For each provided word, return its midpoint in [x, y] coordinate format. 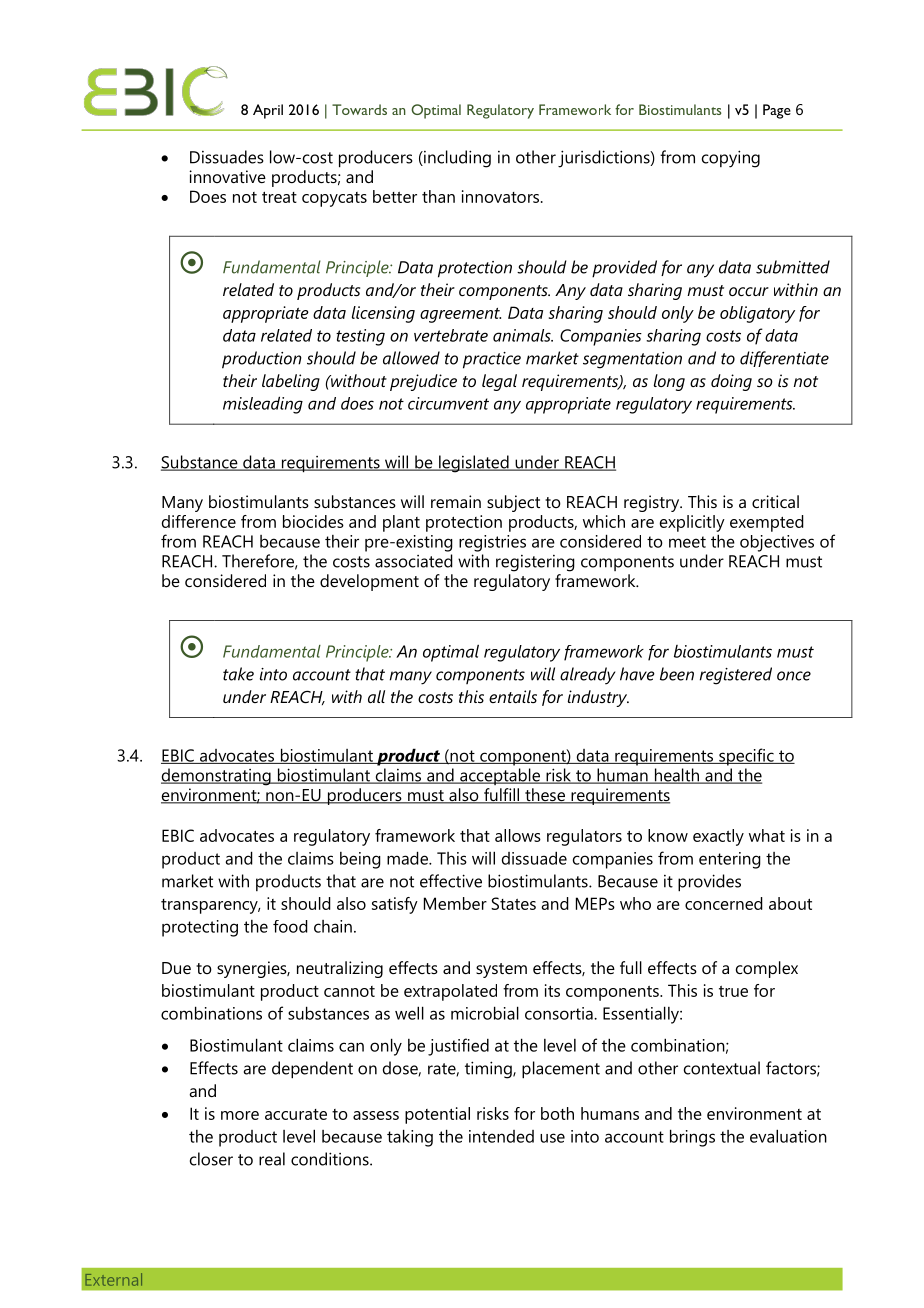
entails [513, 696]
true [733, 991]
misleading [263, 405]
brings [692, 1138]
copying [731, 159]
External [113, 1279]
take [238, 674]
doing [731, 382]
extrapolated [450, 992]
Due [176, 968]
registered [736, 676]
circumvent [448, 403]
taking [410, 1138]
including [456, 159]
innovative [227, 176]
